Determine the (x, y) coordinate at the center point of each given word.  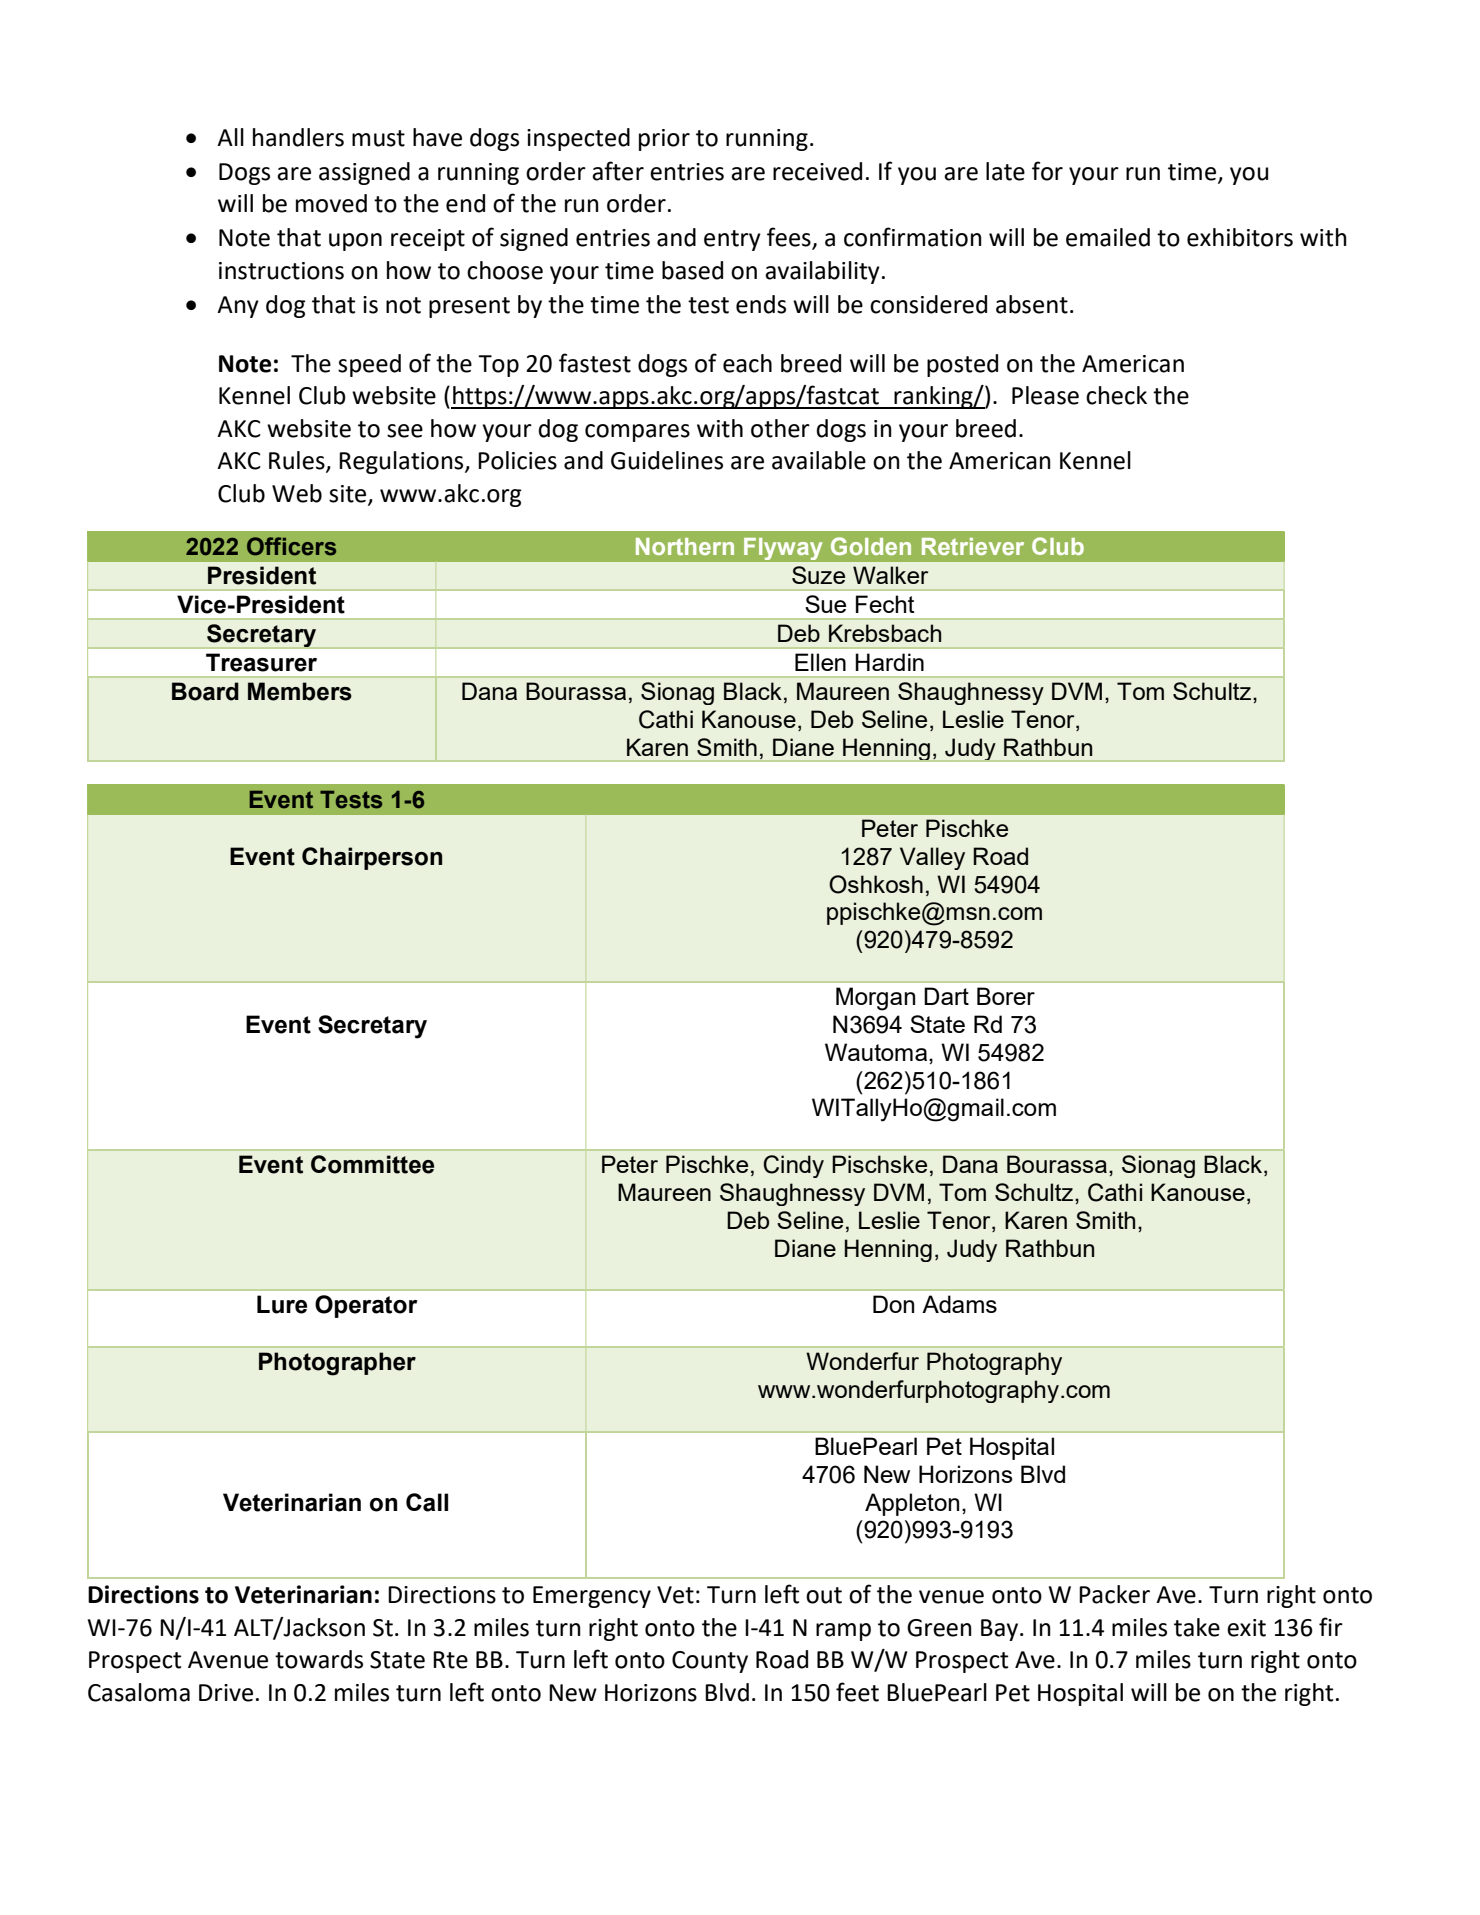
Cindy (793, 1166)
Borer (1006, 996)
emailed (1108, 237)
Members (300, 691)
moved (331, 203)
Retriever (973, 546)
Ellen (820, 662)
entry (732, 240)
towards (319, 1659)
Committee (372, 1164)
